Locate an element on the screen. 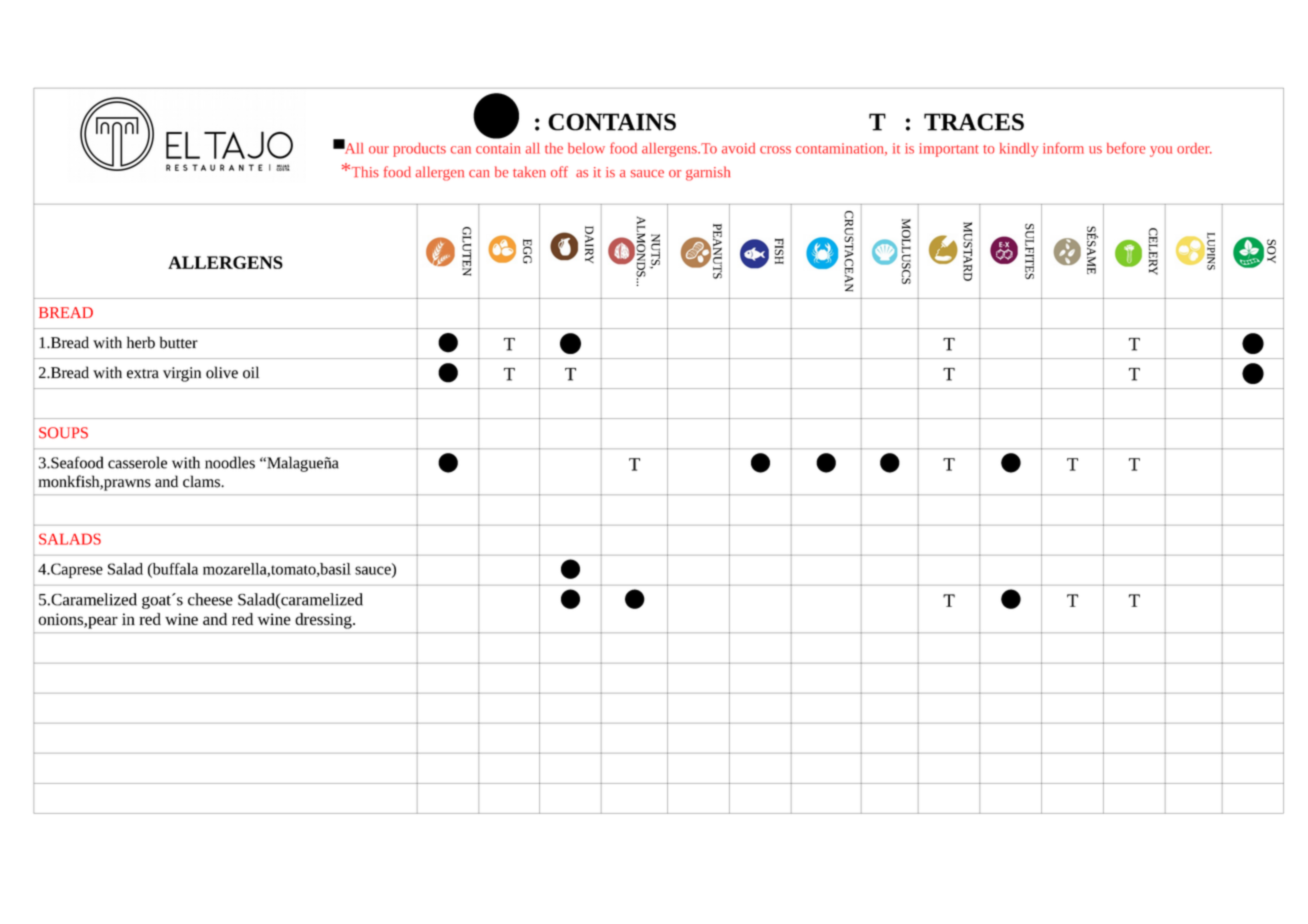  below is located at coordinates (586, 148).
